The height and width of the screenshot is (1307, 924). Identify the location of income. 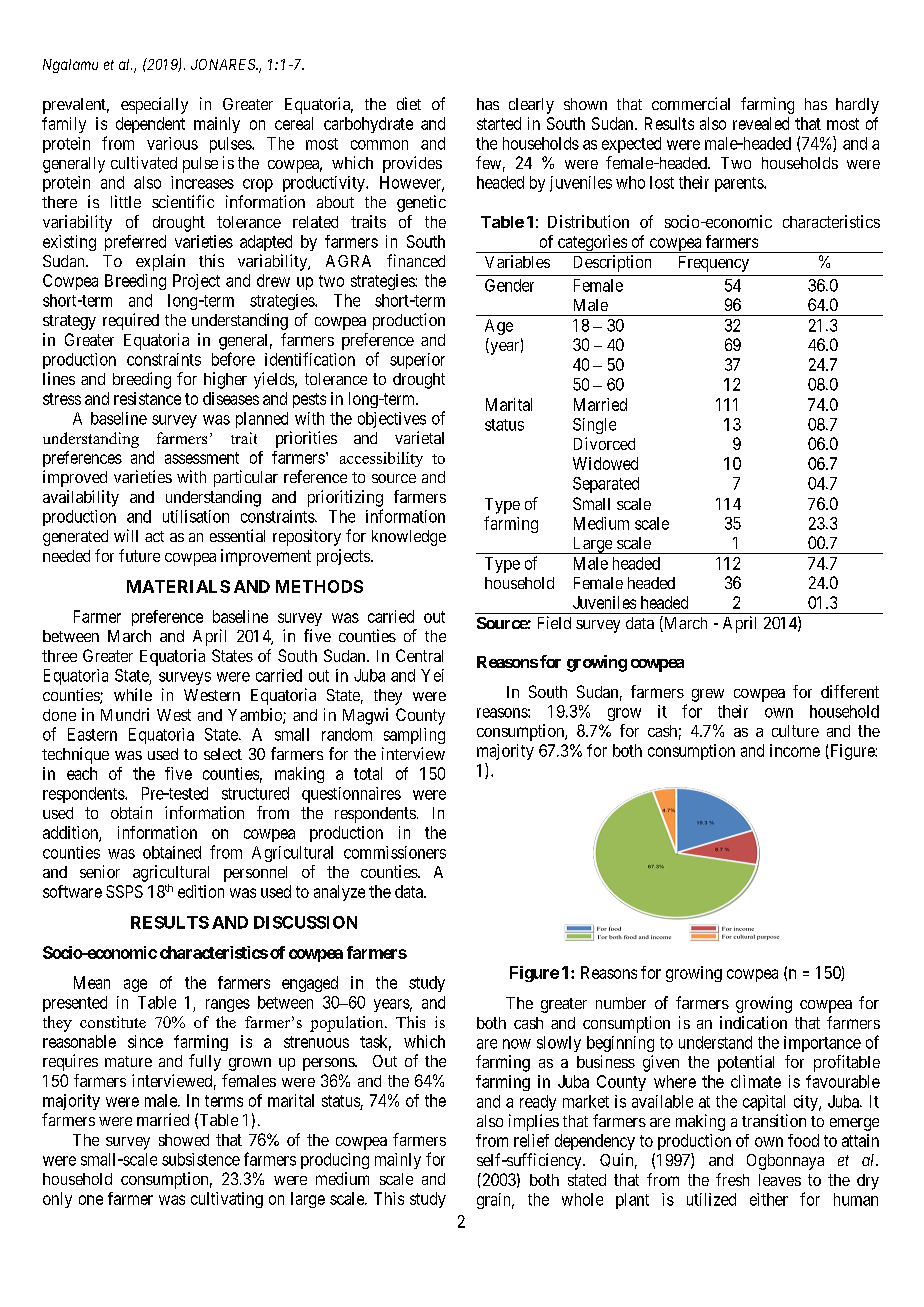
(795, 750).
